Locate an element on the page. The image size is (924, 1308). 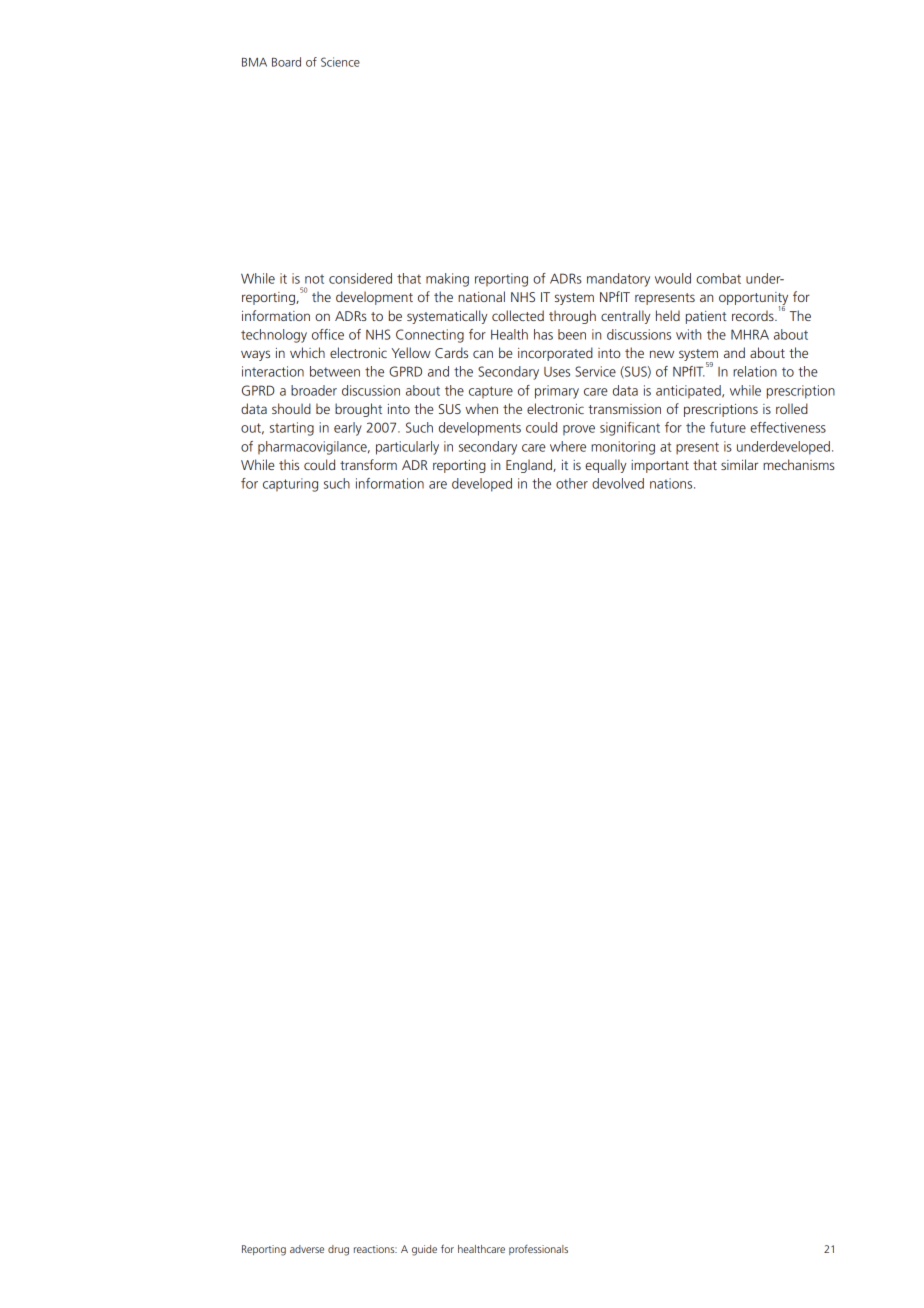
Science is located at coordinates (340, 62).
